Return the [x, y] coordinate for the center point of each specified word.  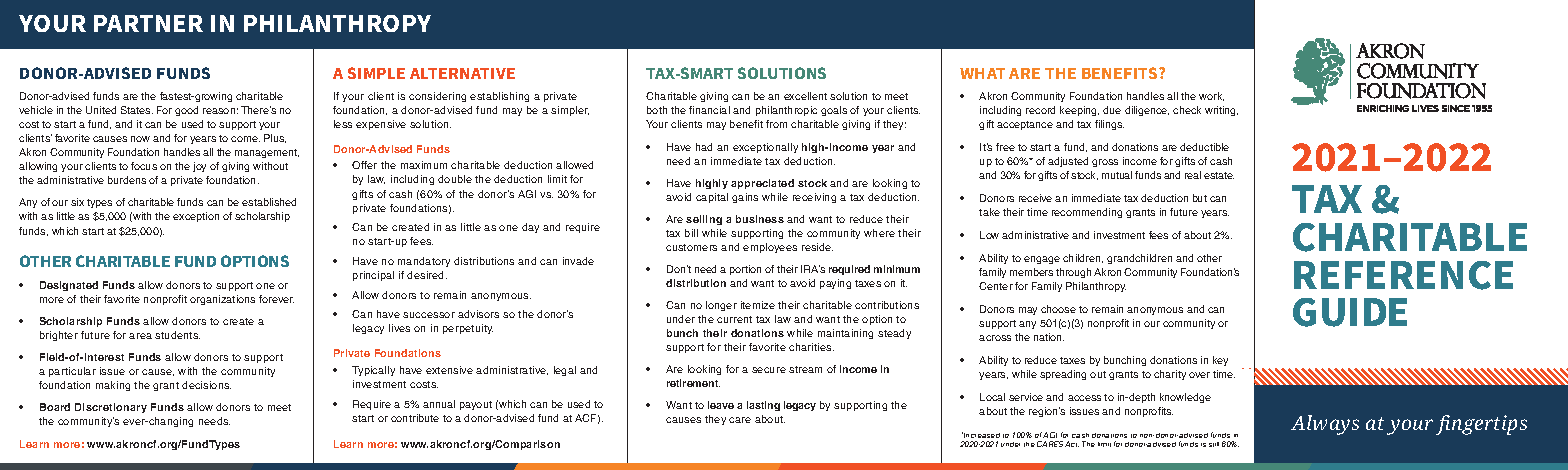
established [269, 202]
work [1211, 96]
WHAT [982, 73]
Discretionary [111, 408]
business [760, 219]
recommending [1087, 213]
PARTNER [148, 23]
